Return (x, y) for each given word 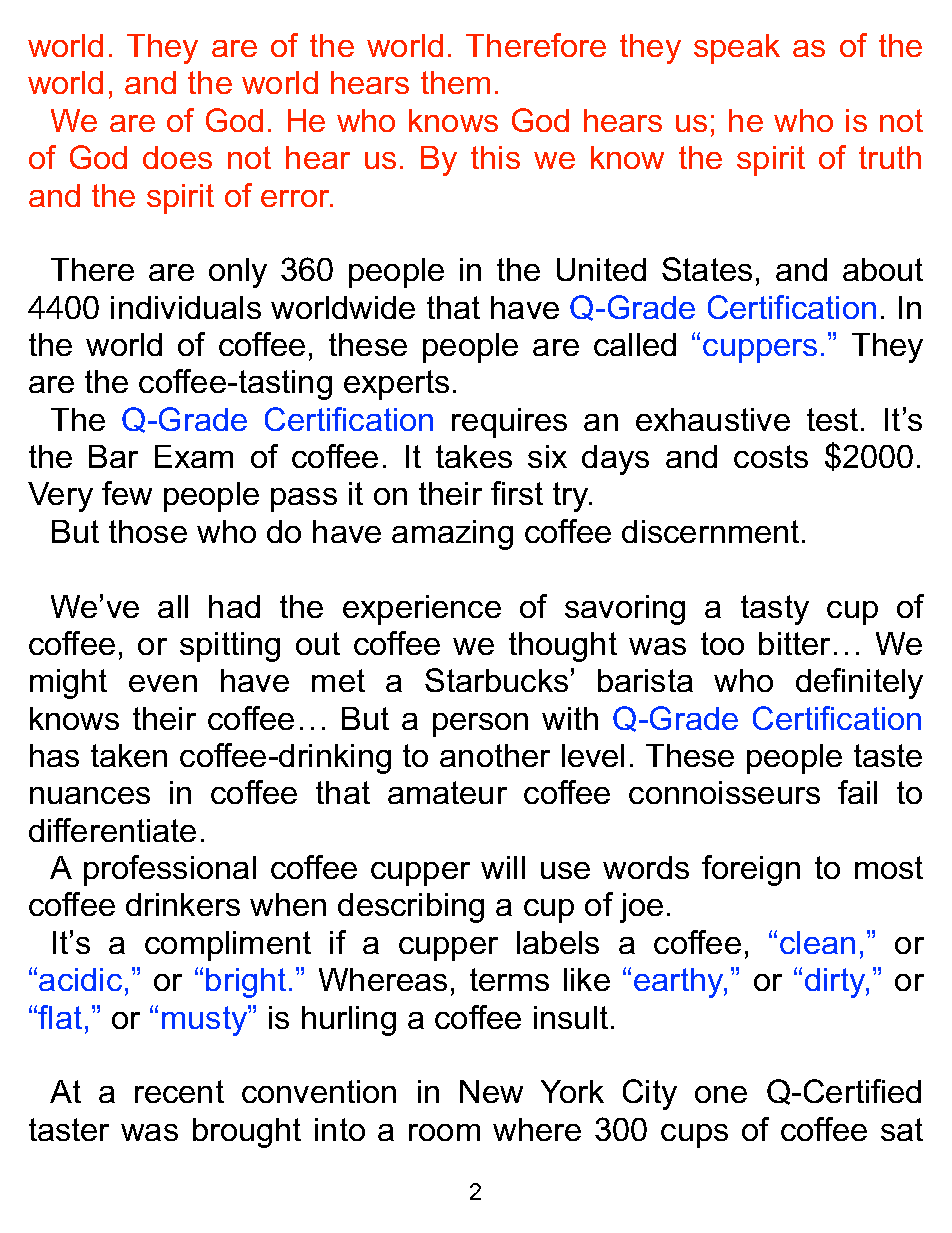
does (177, 157)
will (503, 867)
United (601, 269)
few (127, 493)
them (455, 82)
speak (737, 49)
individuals (186, 307)
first (517, 493)
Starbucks (496, 680)
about (883, 269)
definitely (859, 683)
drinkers (183, 904)
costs (771, 456)
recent (179, 1091)
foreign (751, 870)
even (163, 683)
